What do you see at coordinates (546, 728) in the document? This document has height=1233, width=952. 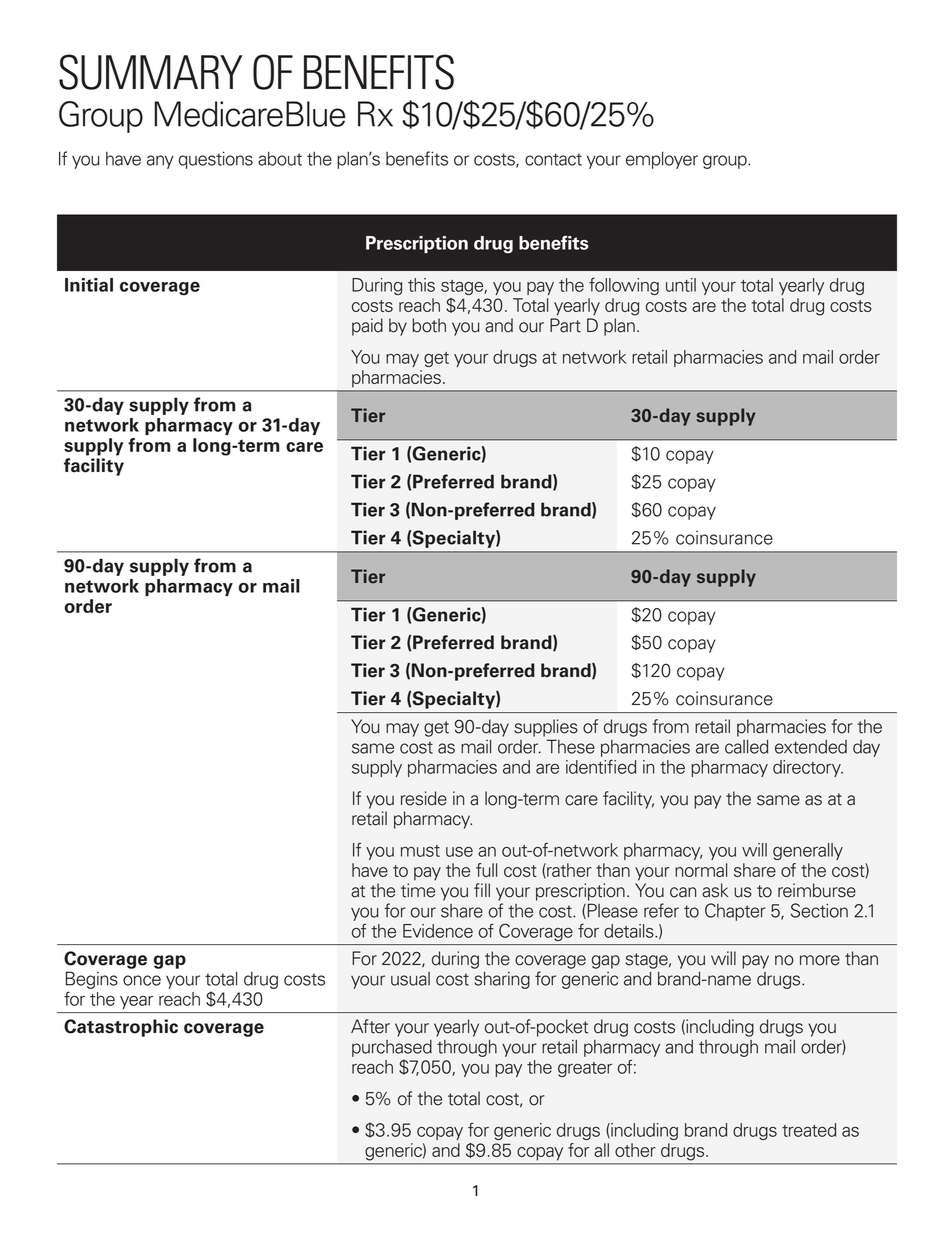 I see `supplies` at bounding box center [546, 728].
